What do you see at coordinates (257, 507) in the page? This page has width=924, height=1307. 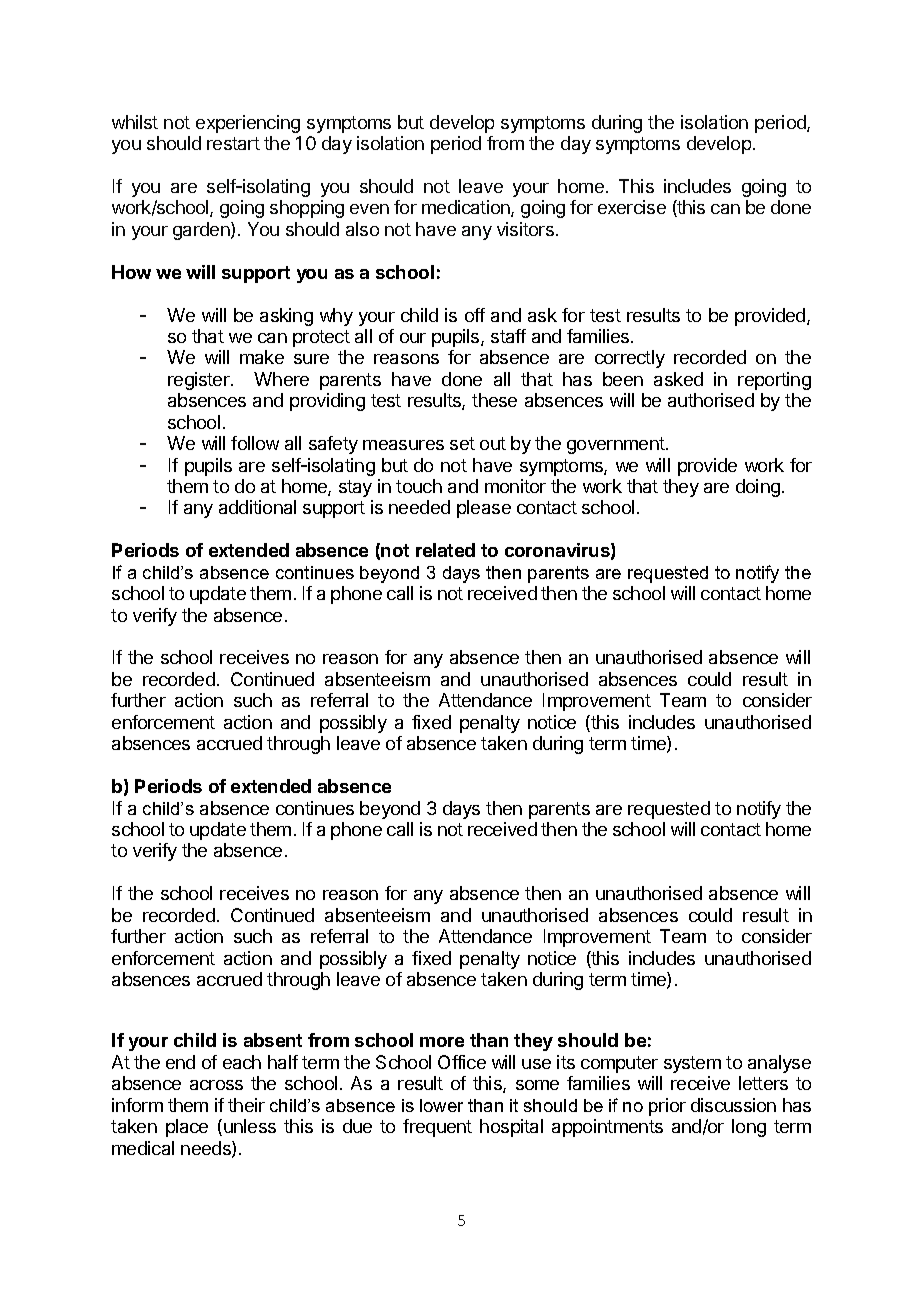 I see `additional` at bounding box center [257, 507].
